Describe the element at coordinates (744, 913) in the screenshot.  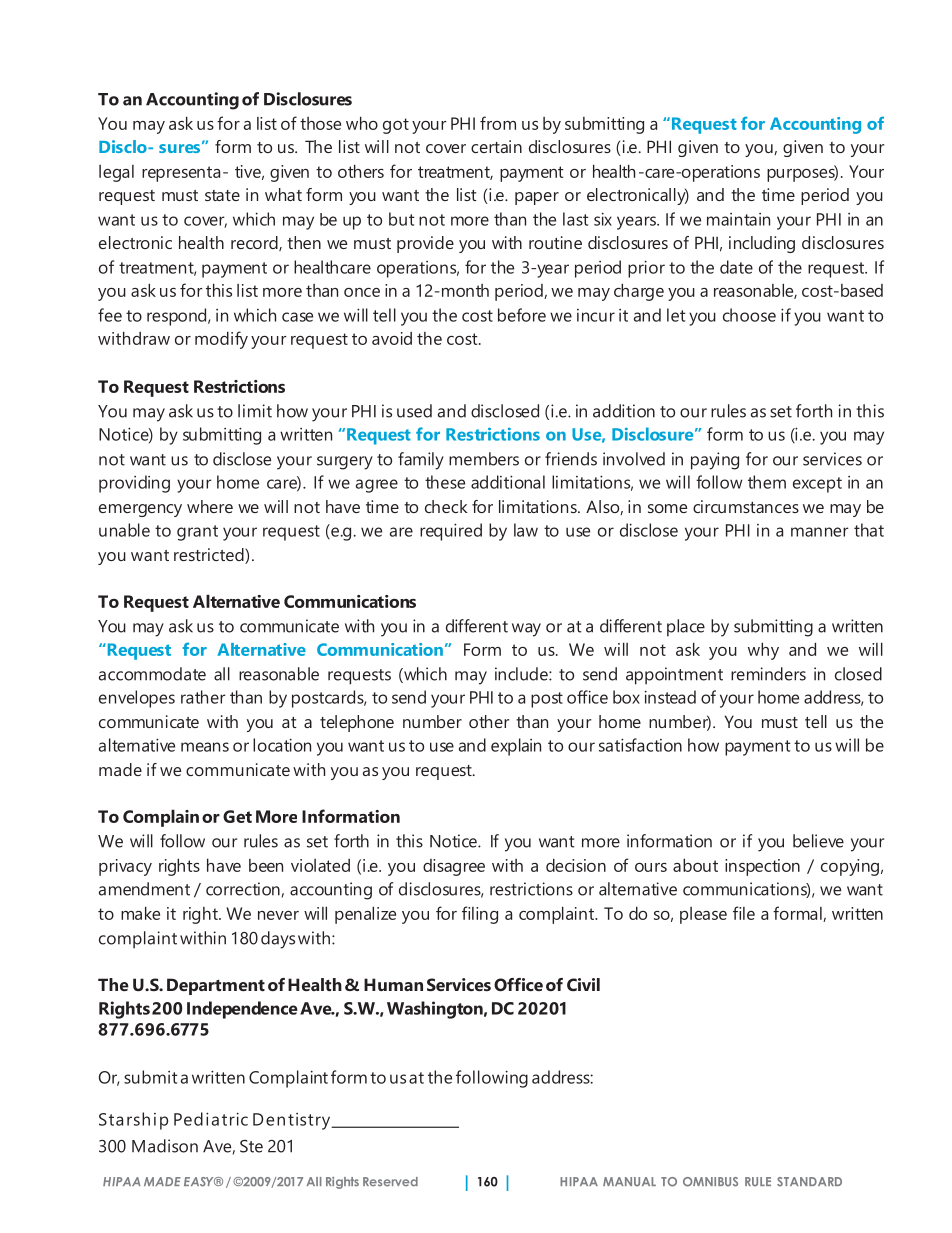
I see `file` at that location.
